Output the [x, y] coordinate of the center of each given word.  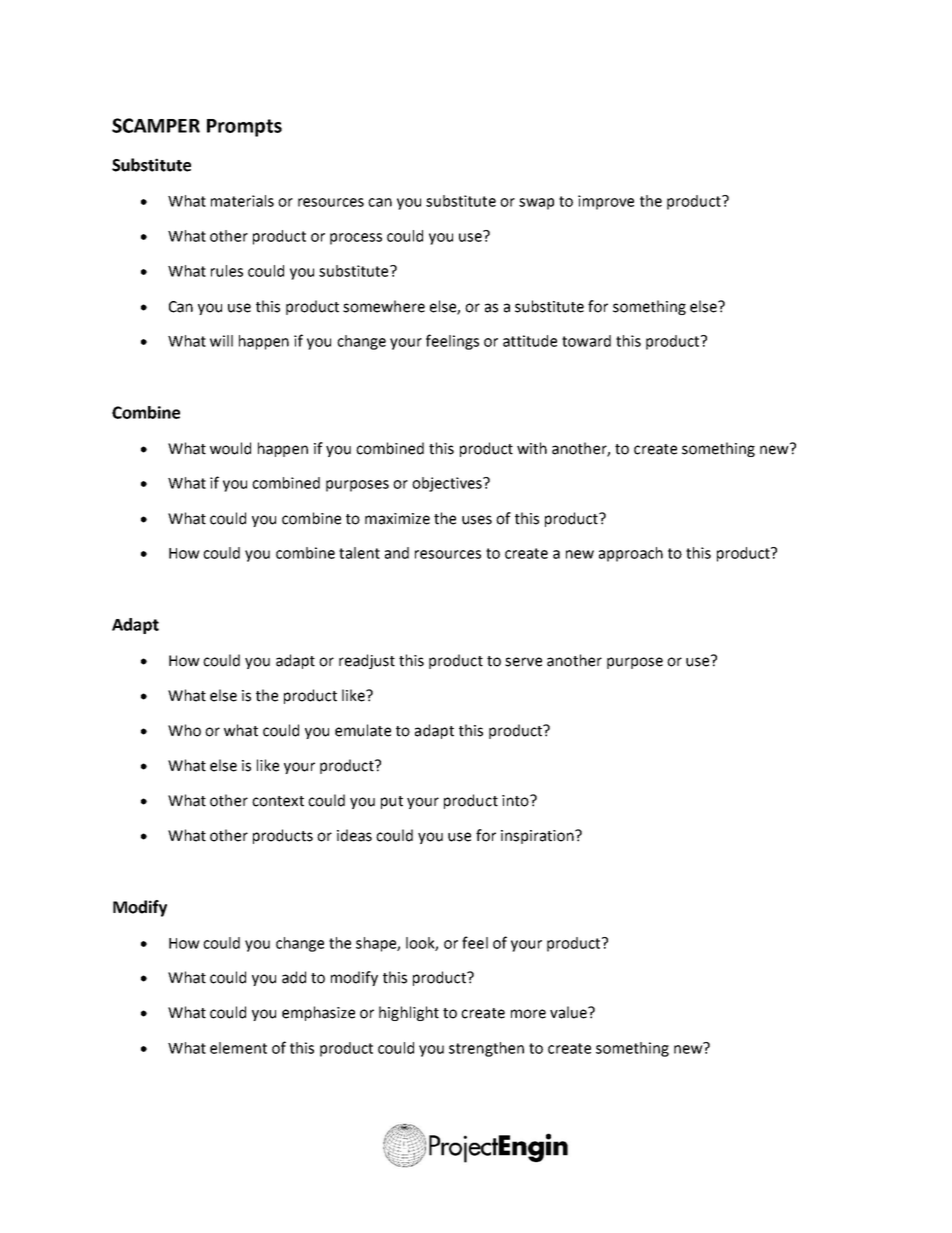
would [230, 448]
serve [523, 662]
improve [606, 202]
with [532, 448]
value [569, 1012]
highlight [409, 1013]
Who [184, 730]
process [356, 239]
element [238, 1048]
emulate [363, 730]
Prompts [244, 128]
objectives [448, 484]
